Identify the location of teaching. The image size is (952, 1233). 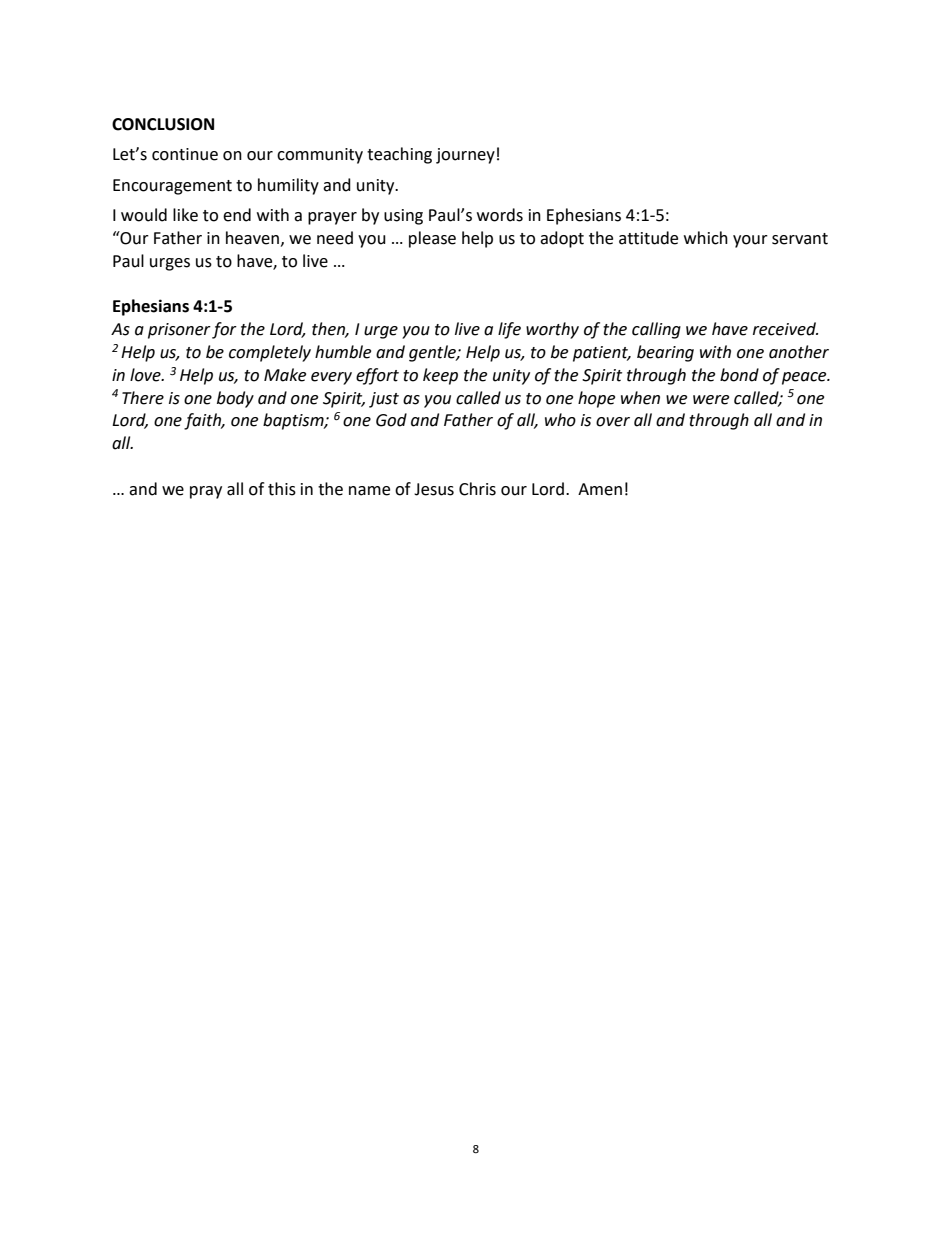
(399, 155).
